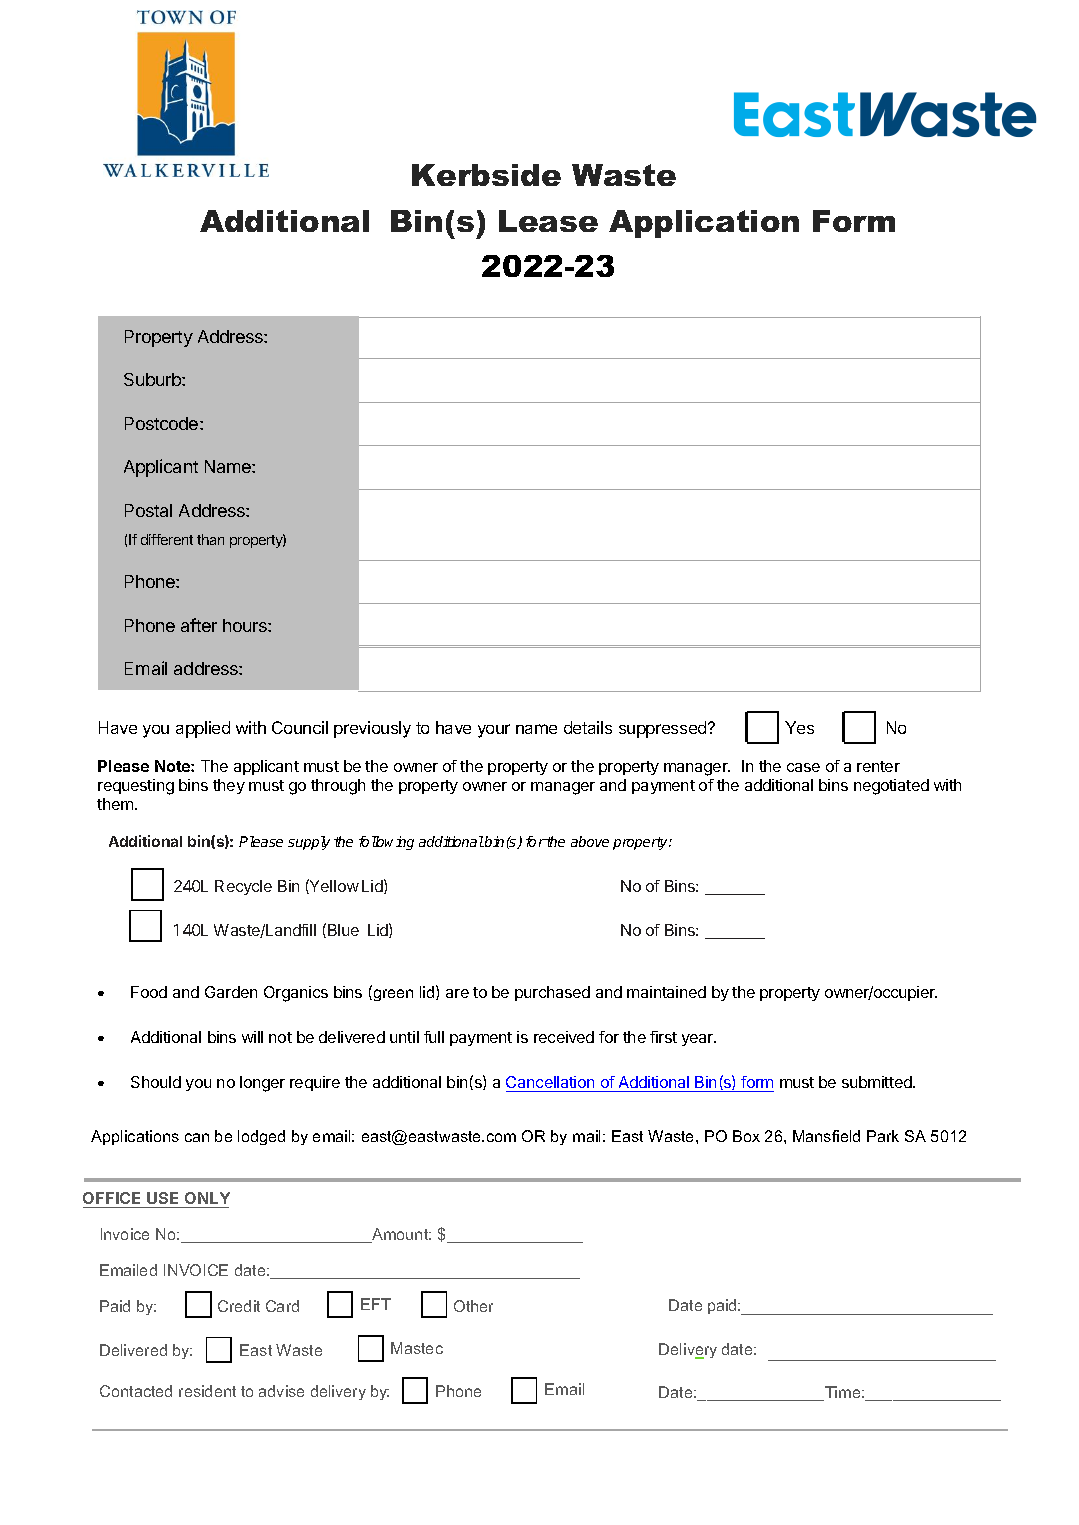 The image size is (1079, 1525). Describe the element at coordinates (664, 729) in the screenshot. I see `suppressed` at that location.
